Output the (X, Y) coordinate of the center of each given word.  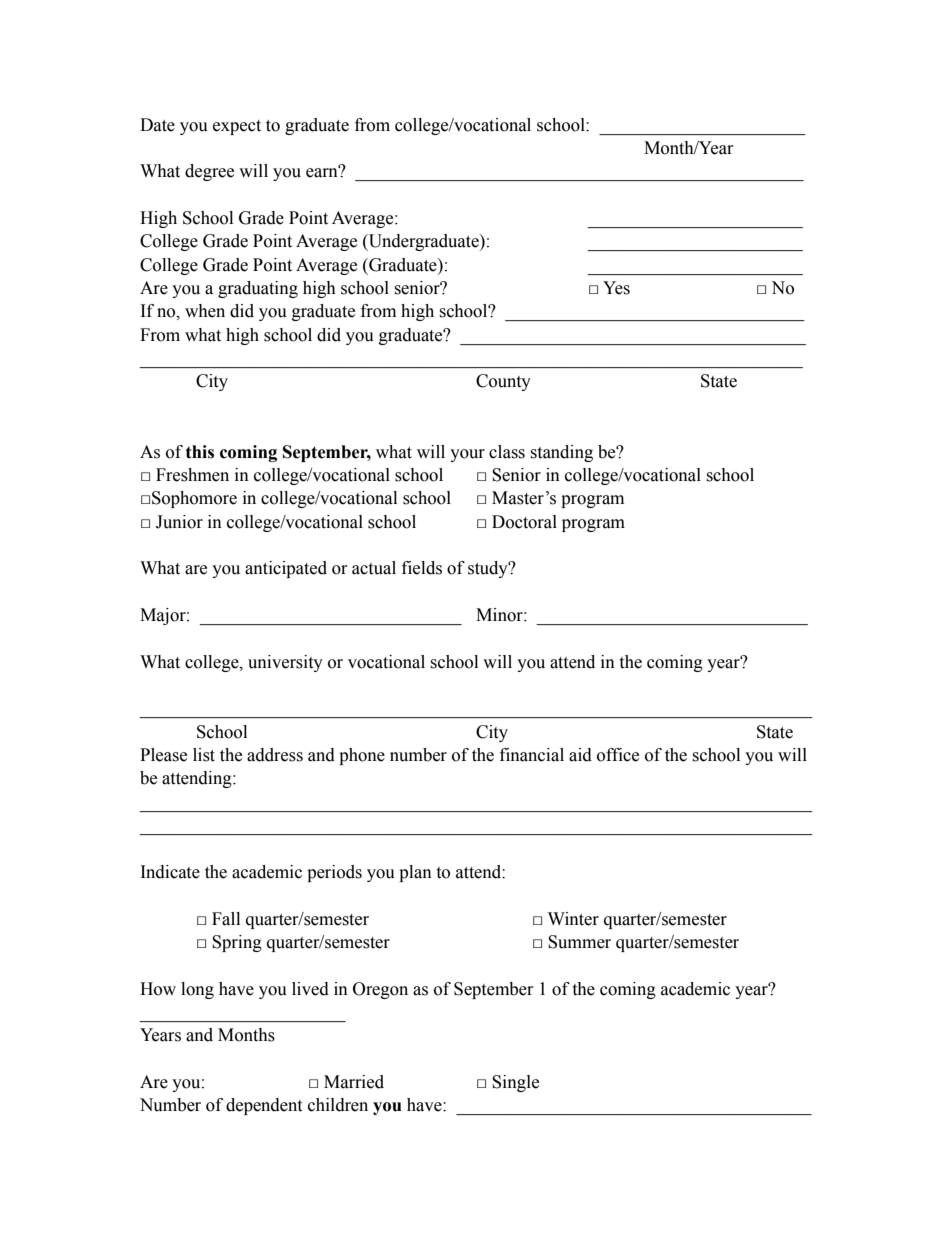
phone (362, 756)
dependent (264, 1106)
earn (323, 172)
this (200, 452)
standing (561, 453)
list (204, 755)
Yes (616, 288)
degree (209, 172)
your (467, 455)
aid (580, 755)
